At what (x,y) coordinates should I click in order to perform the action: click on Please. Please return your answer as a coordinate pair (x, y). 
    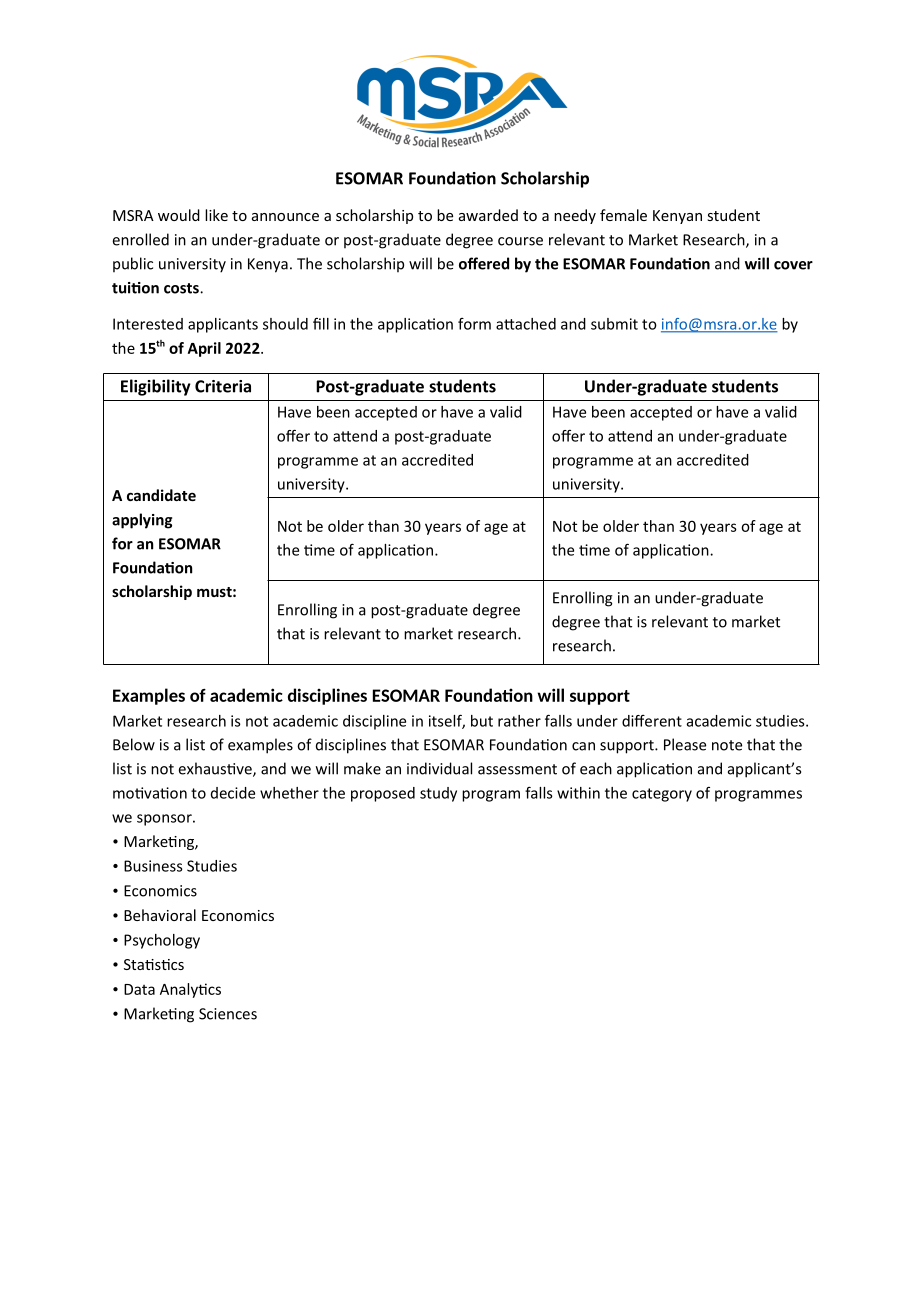
    Looking at the image, I should click on (685, 744).
